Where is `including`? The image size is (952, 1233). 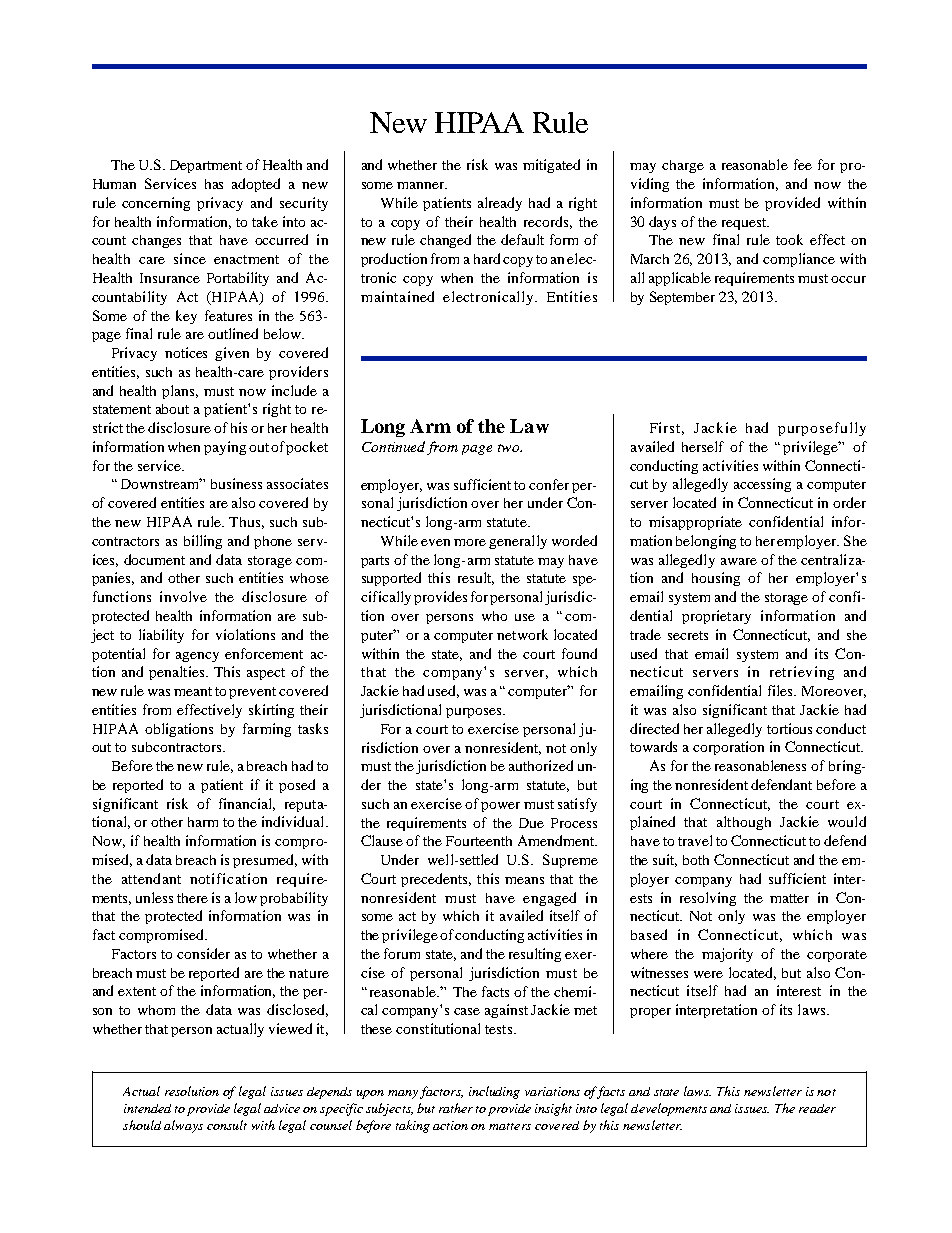
including is located at coordinates (494, 1092).
